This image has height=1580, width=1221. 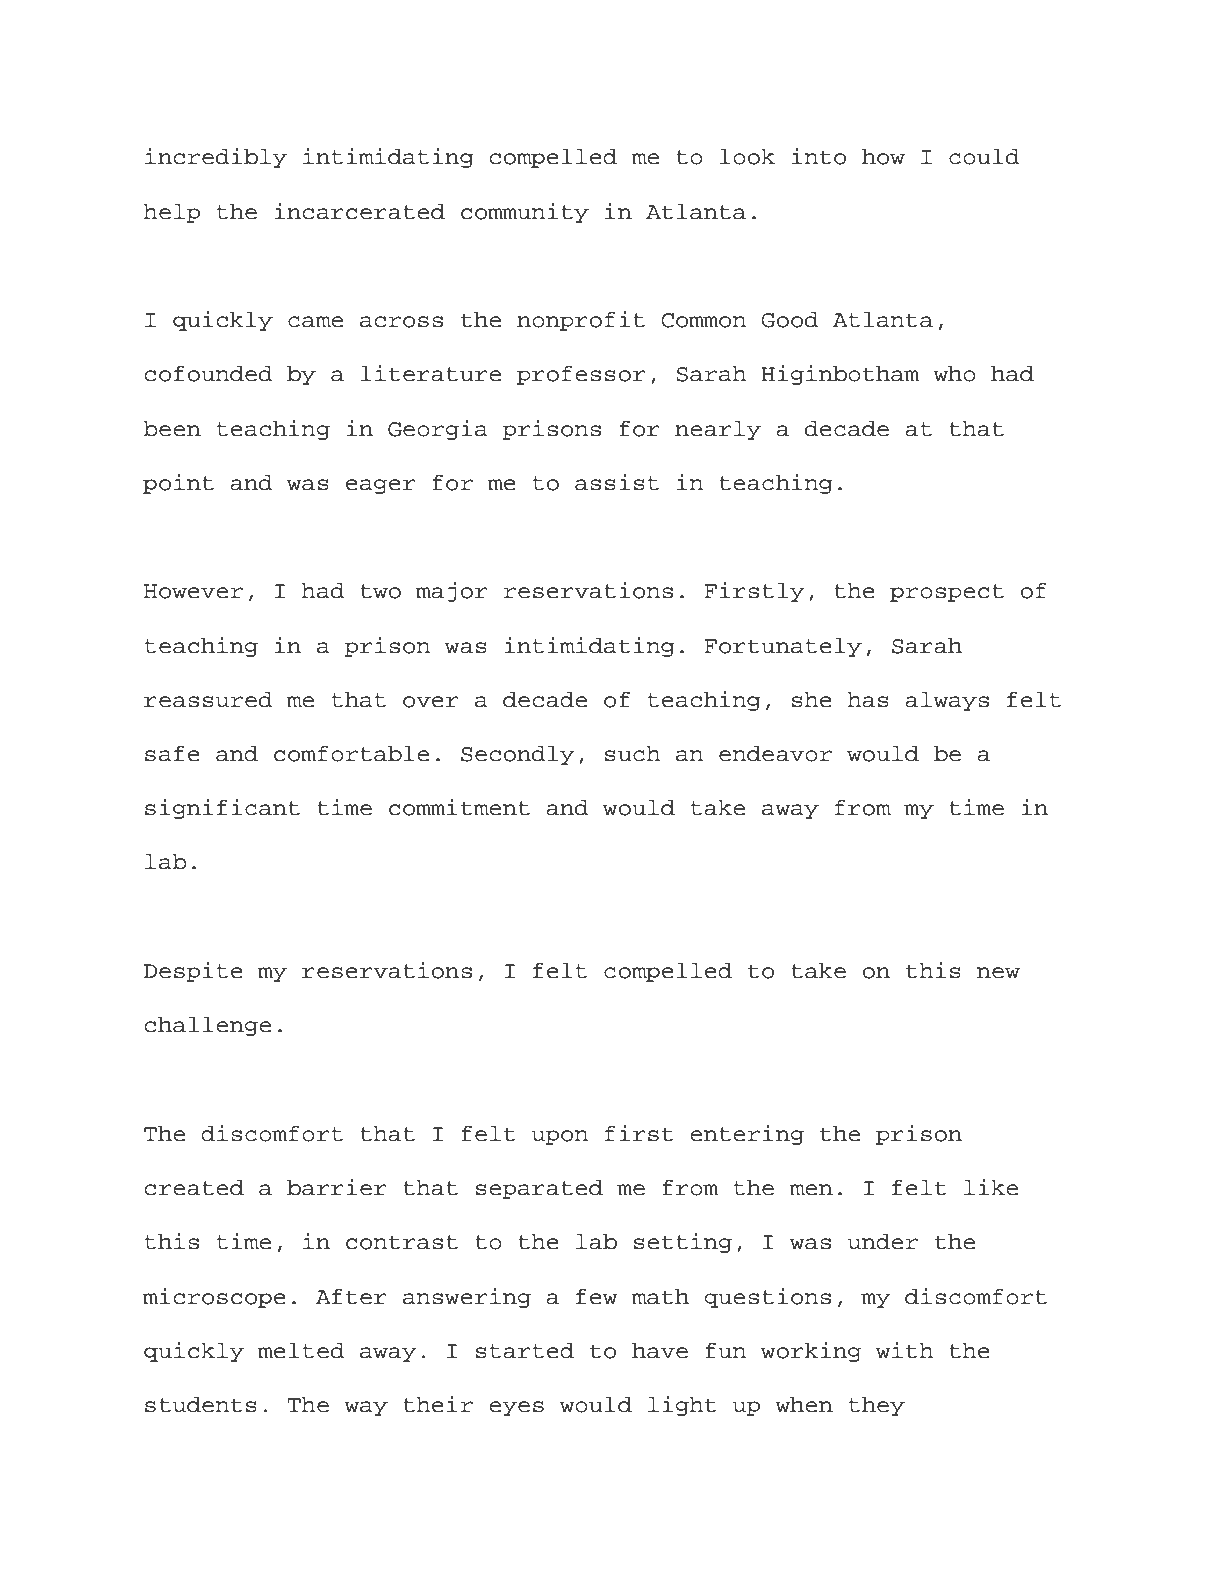 What do you see at coordinates (525, 1351) in the image?
I see `started` at bounding box center [525, 1351].
